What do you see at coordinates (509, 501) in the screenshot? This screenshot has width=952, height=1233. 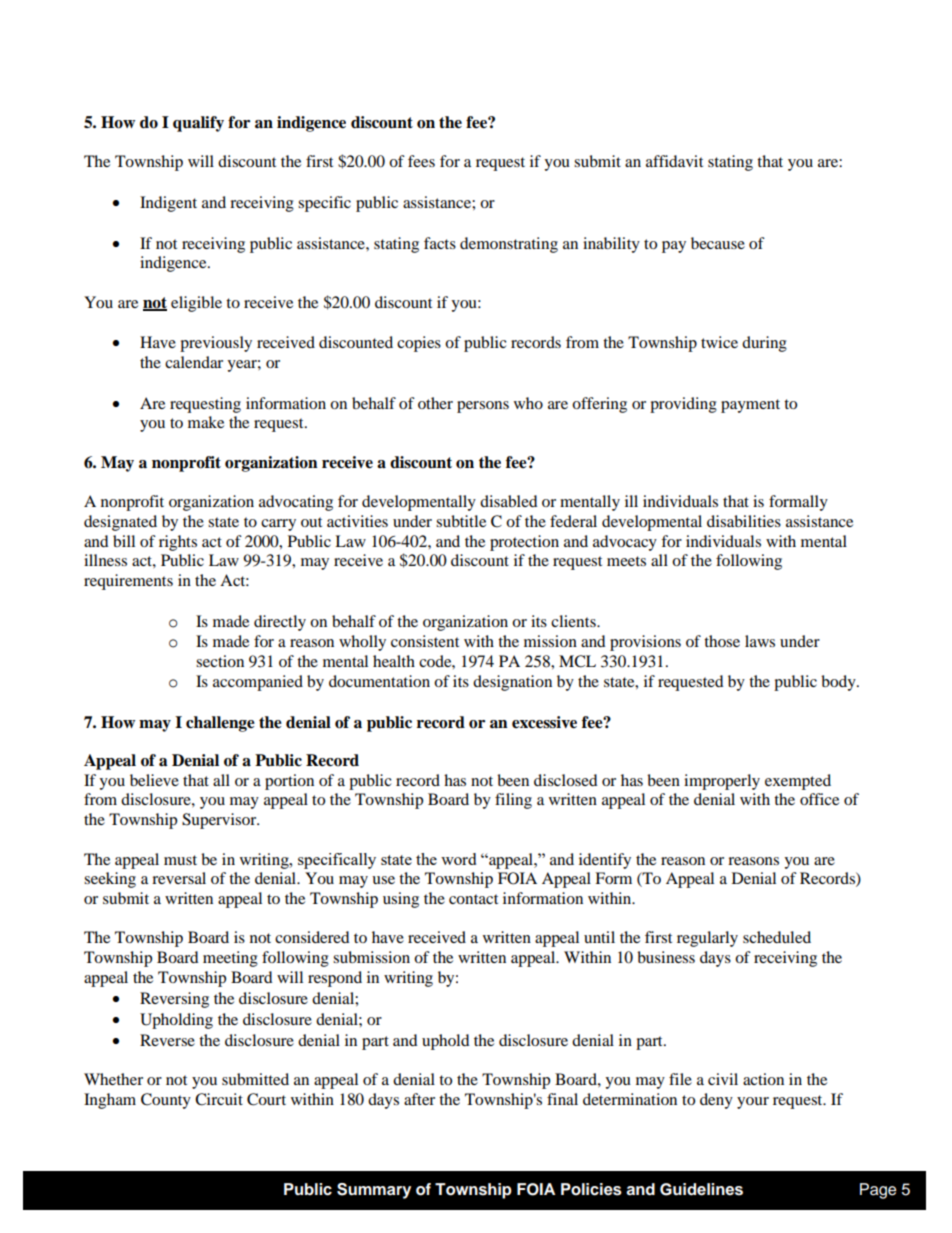 I see `disabled` at bounding box center [509, 501].
